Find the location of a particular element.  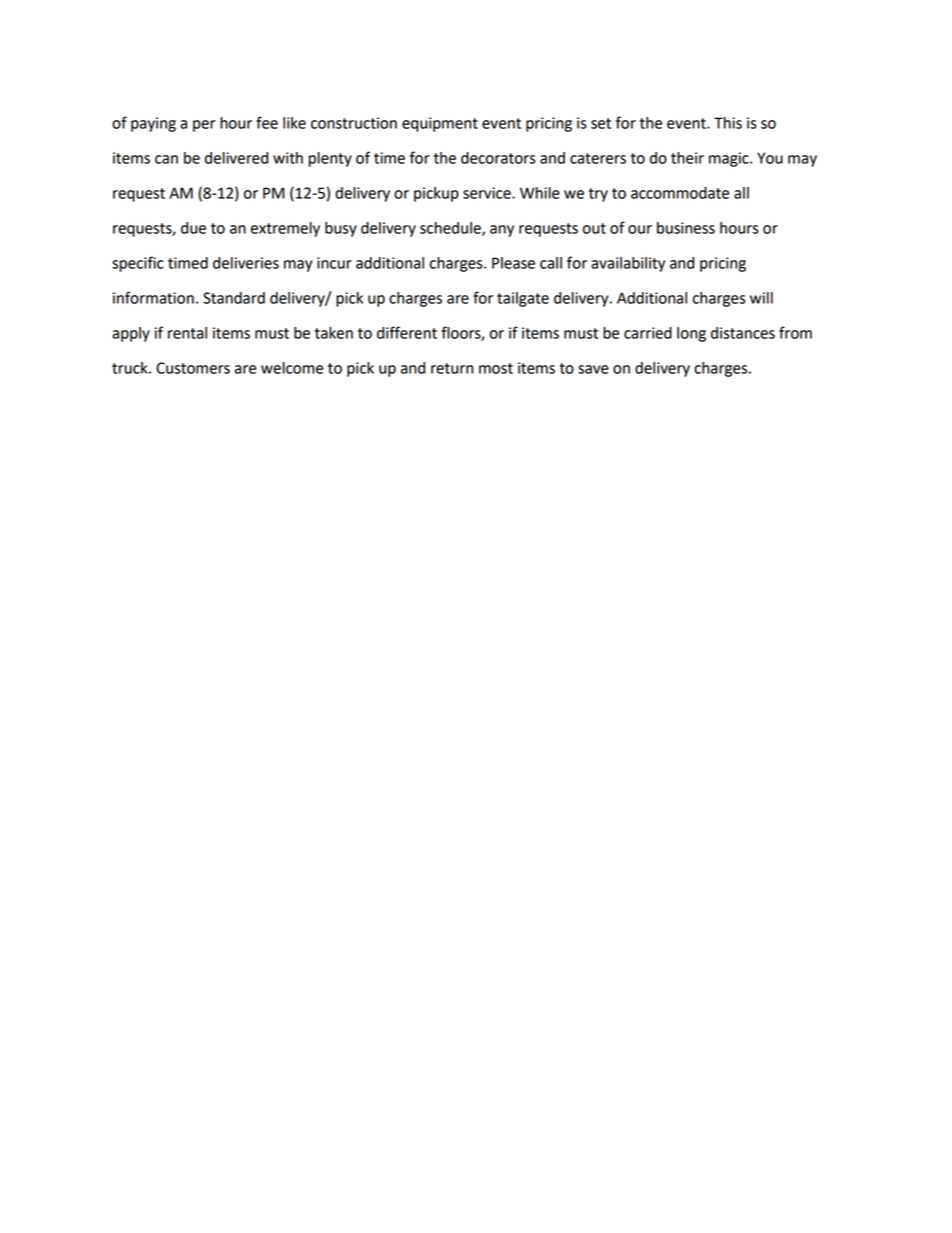

This is located at coordinates (728, 123).
